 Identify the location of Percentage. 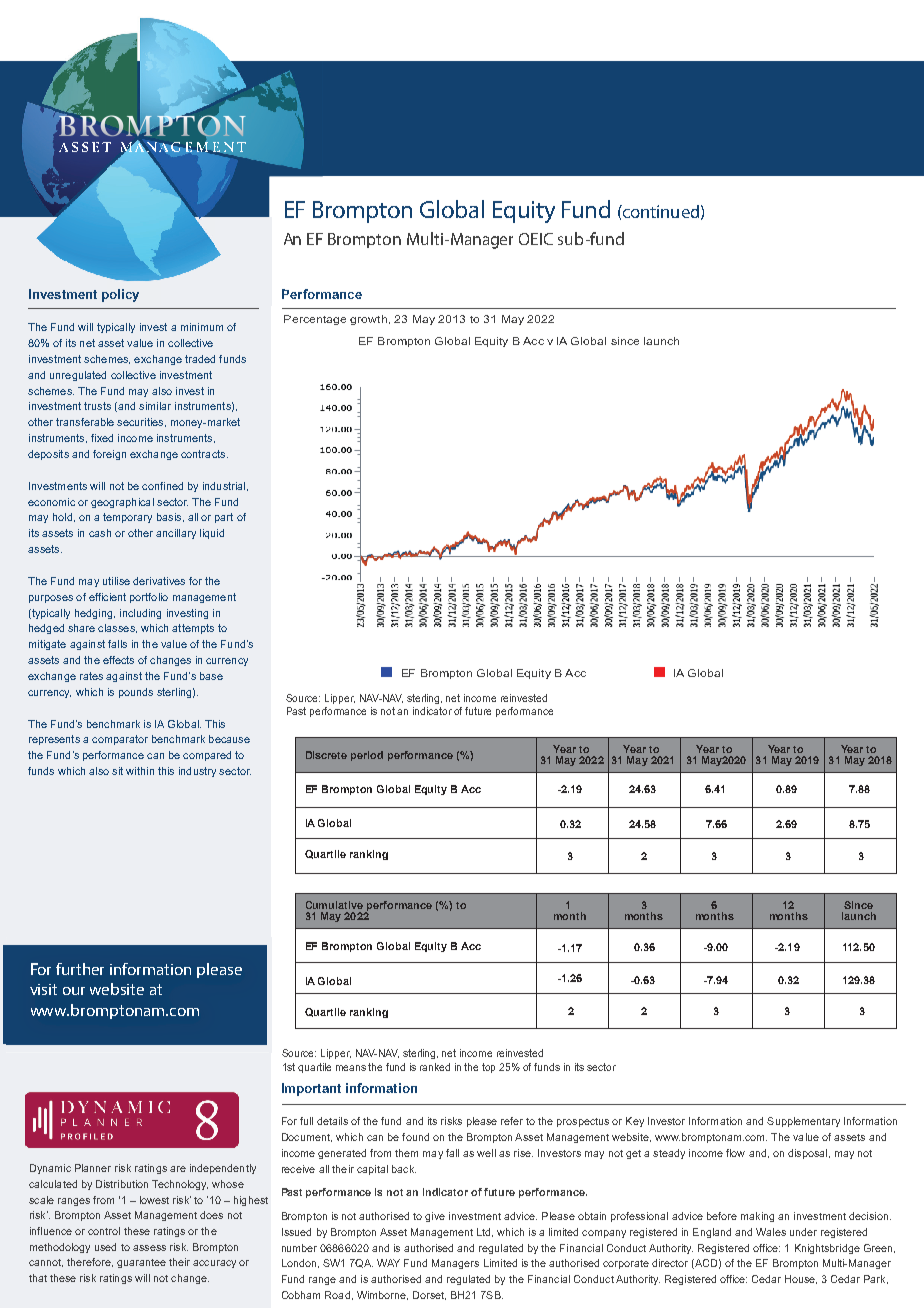
(315, 320).
